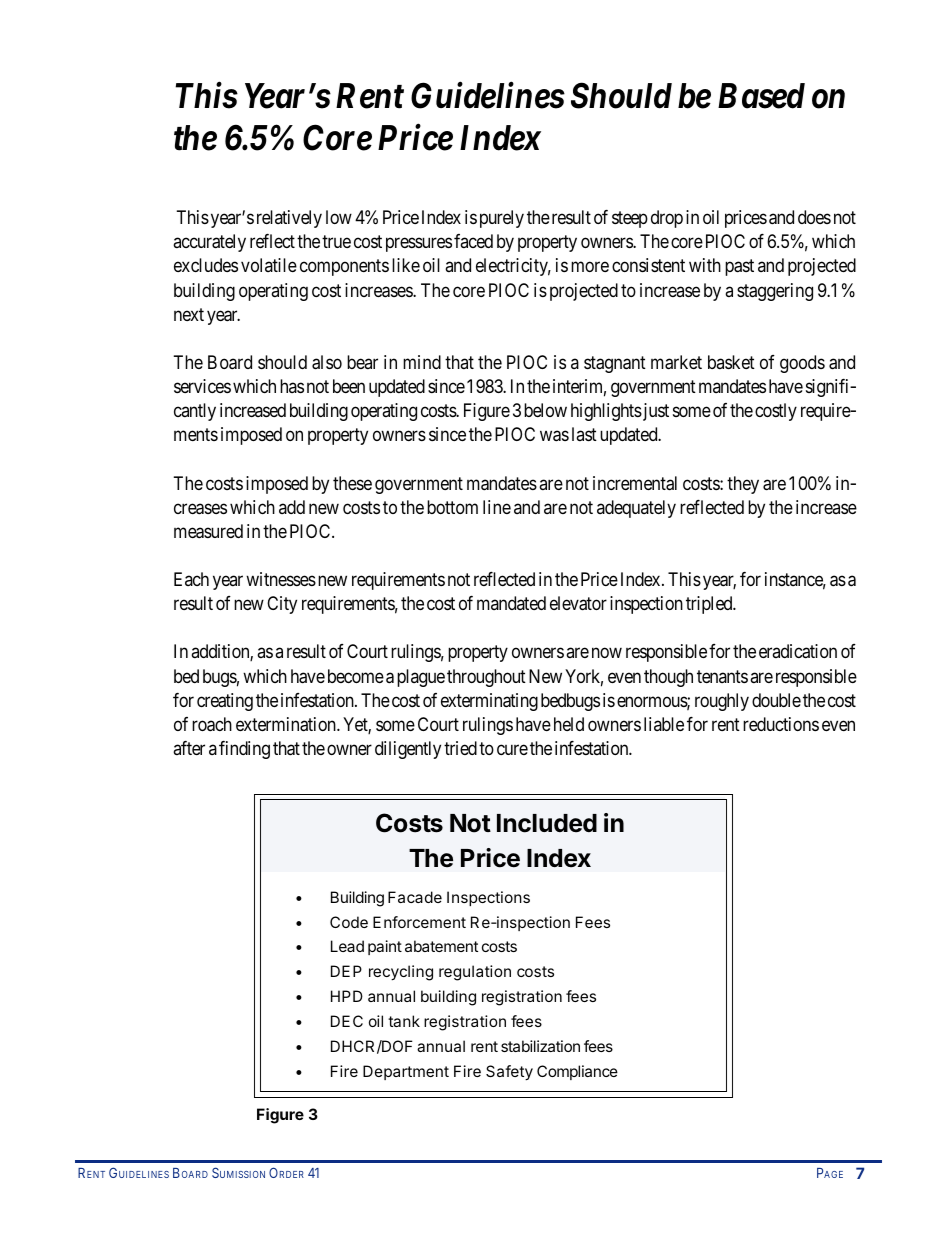 Image resolution: width=952 pixels, height=1233 pixels. Describe the element at coordinates (509, 1073) in the image. I see `Safety` at that location.
